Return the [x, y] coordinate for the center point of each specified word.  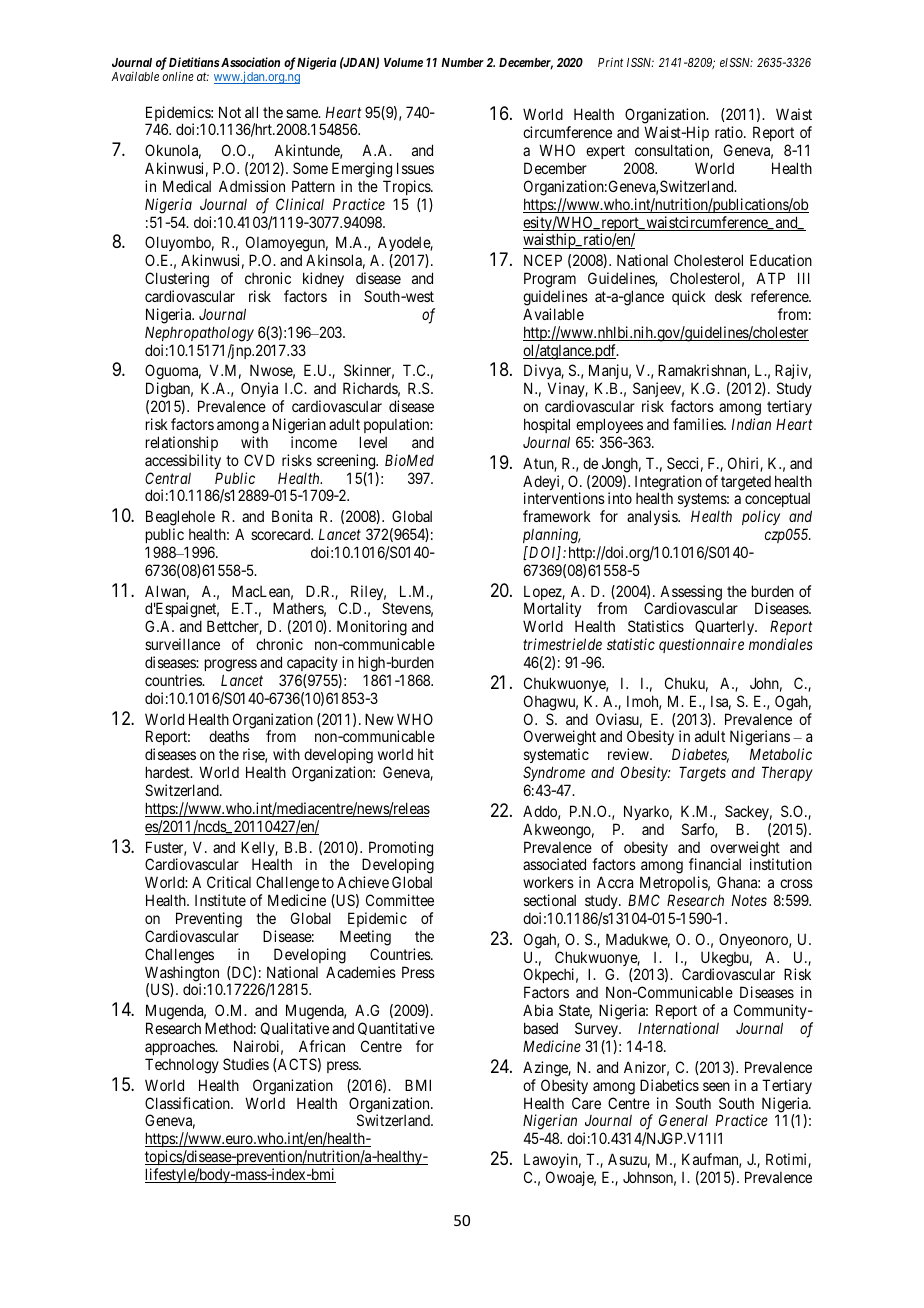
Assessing [691, 594]
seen [716, 1086]
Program [550, 280]
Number [462, 62]
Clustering [177, 280]
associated [554, 864]
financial [715, 864]
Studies [246, 1064]
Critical [229, 882]
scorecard [282, 534]
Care [586, 1103]
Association [250, 62]
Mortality [553, 611]
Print [610, 62]
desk [728, 296]
